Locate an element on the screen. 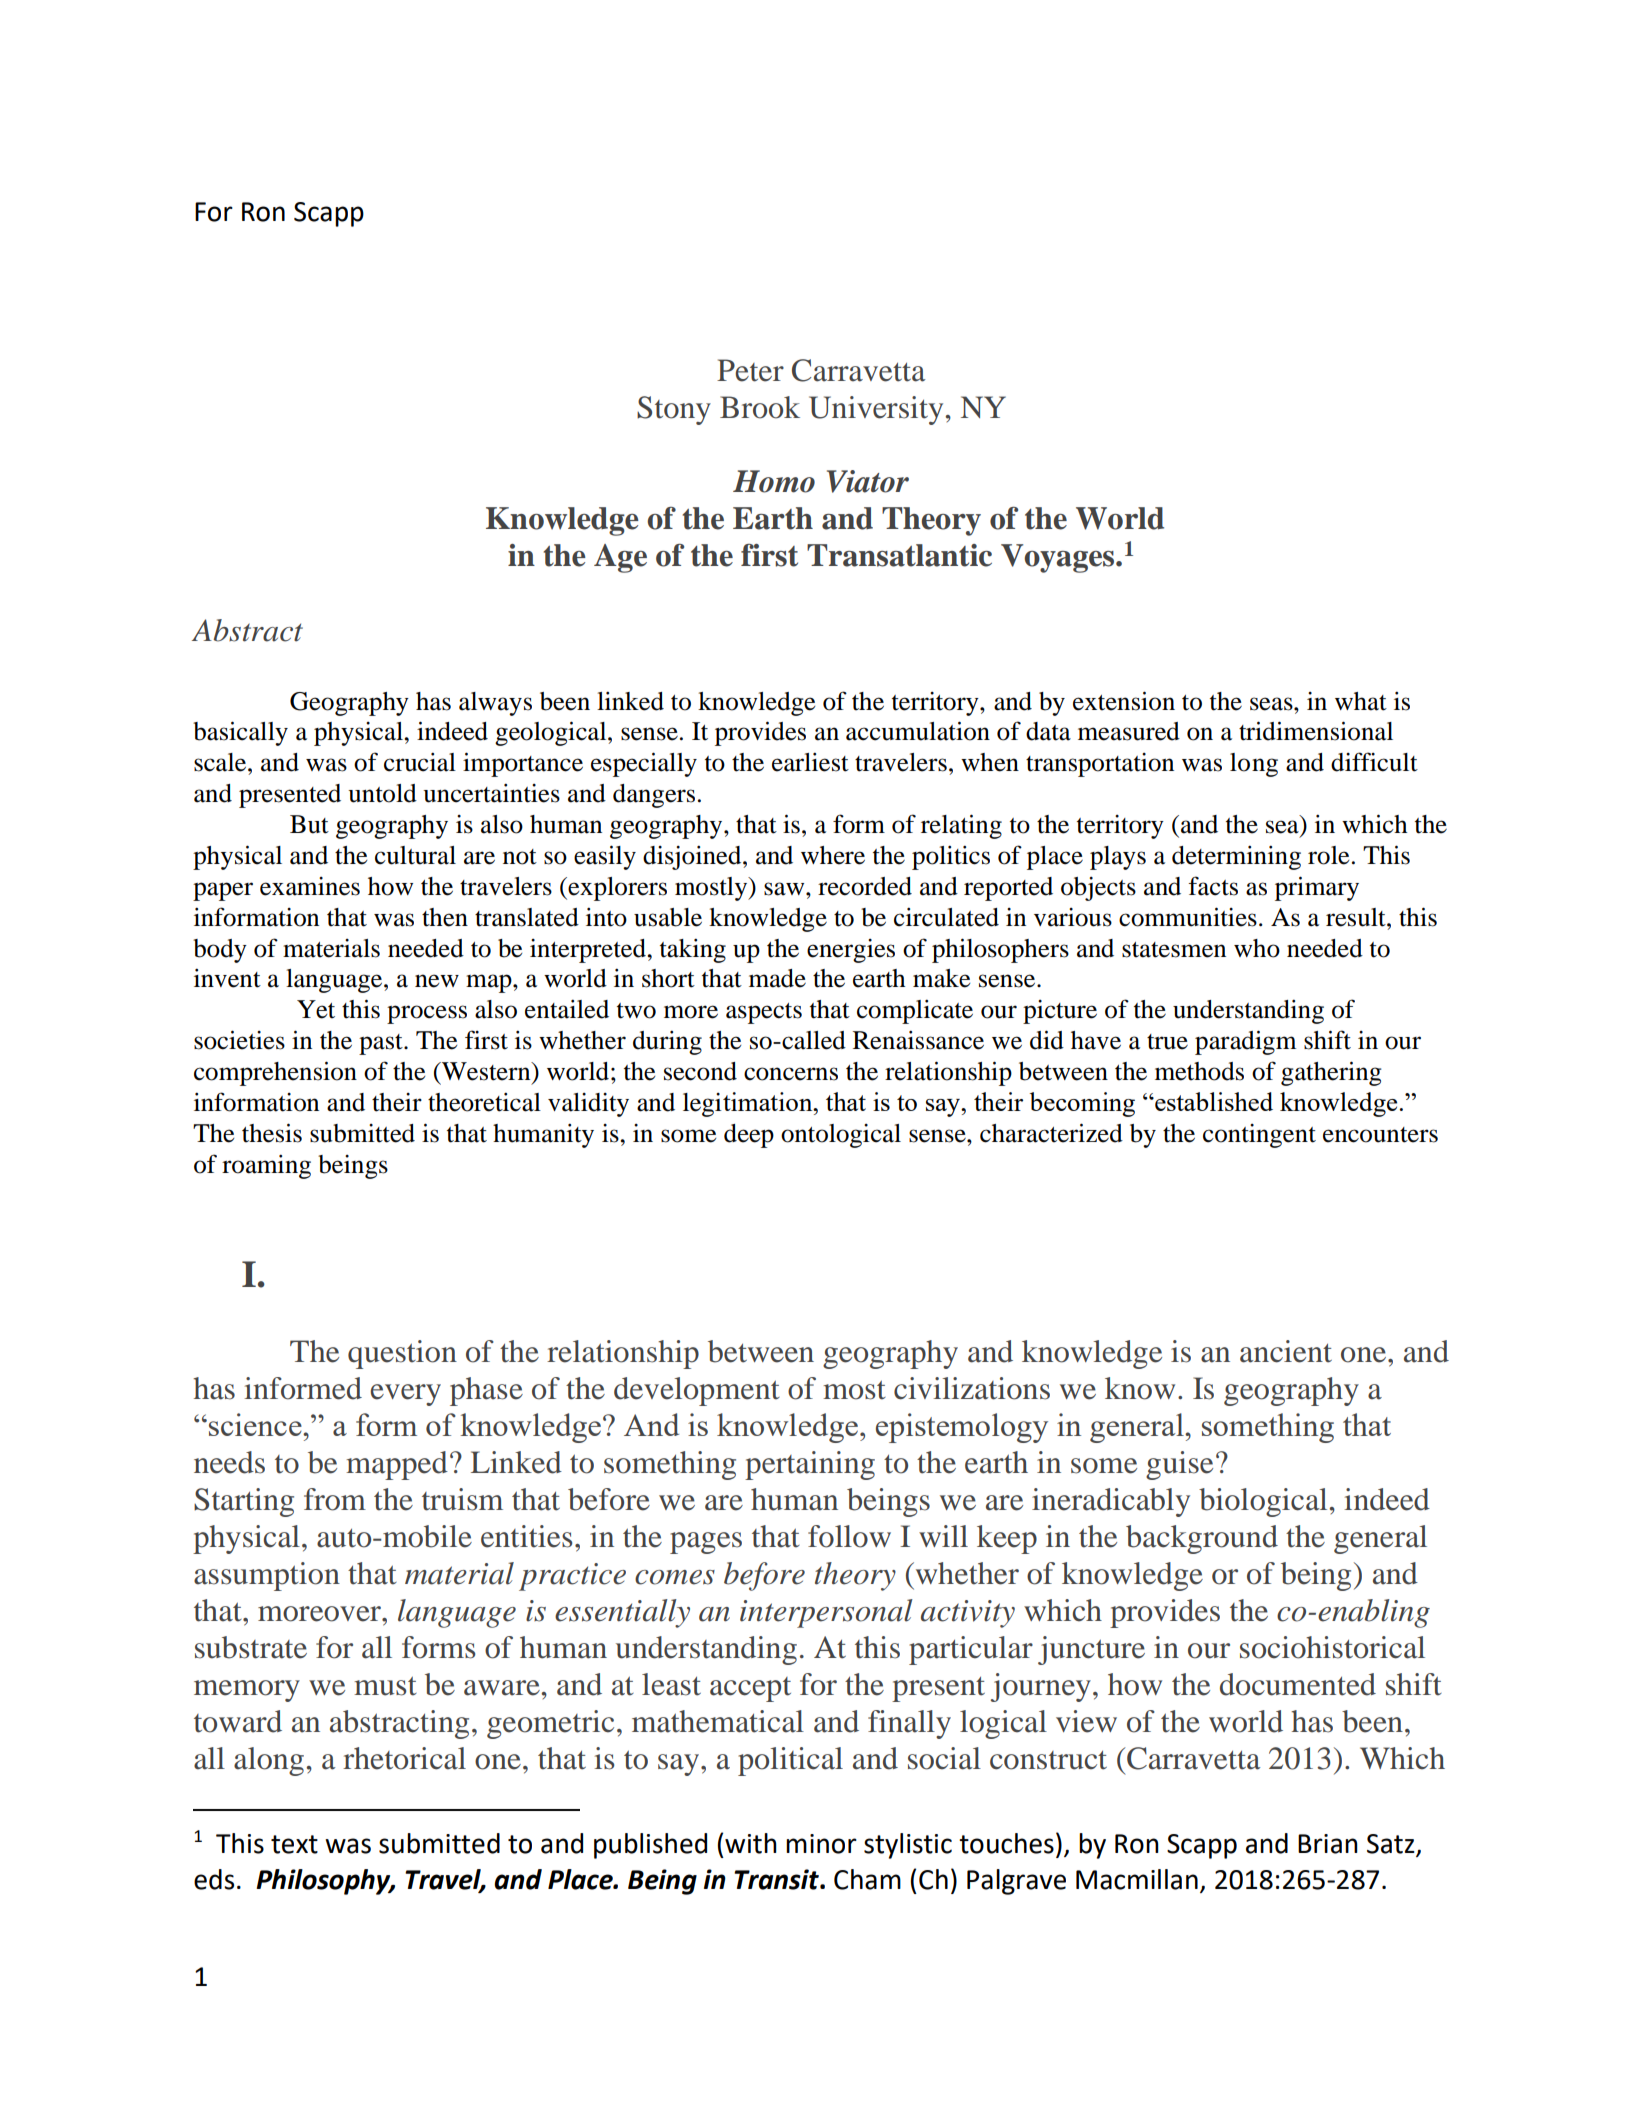 The image size is (1643, 2126). Brian is located at coordinates (1328, 1844).
